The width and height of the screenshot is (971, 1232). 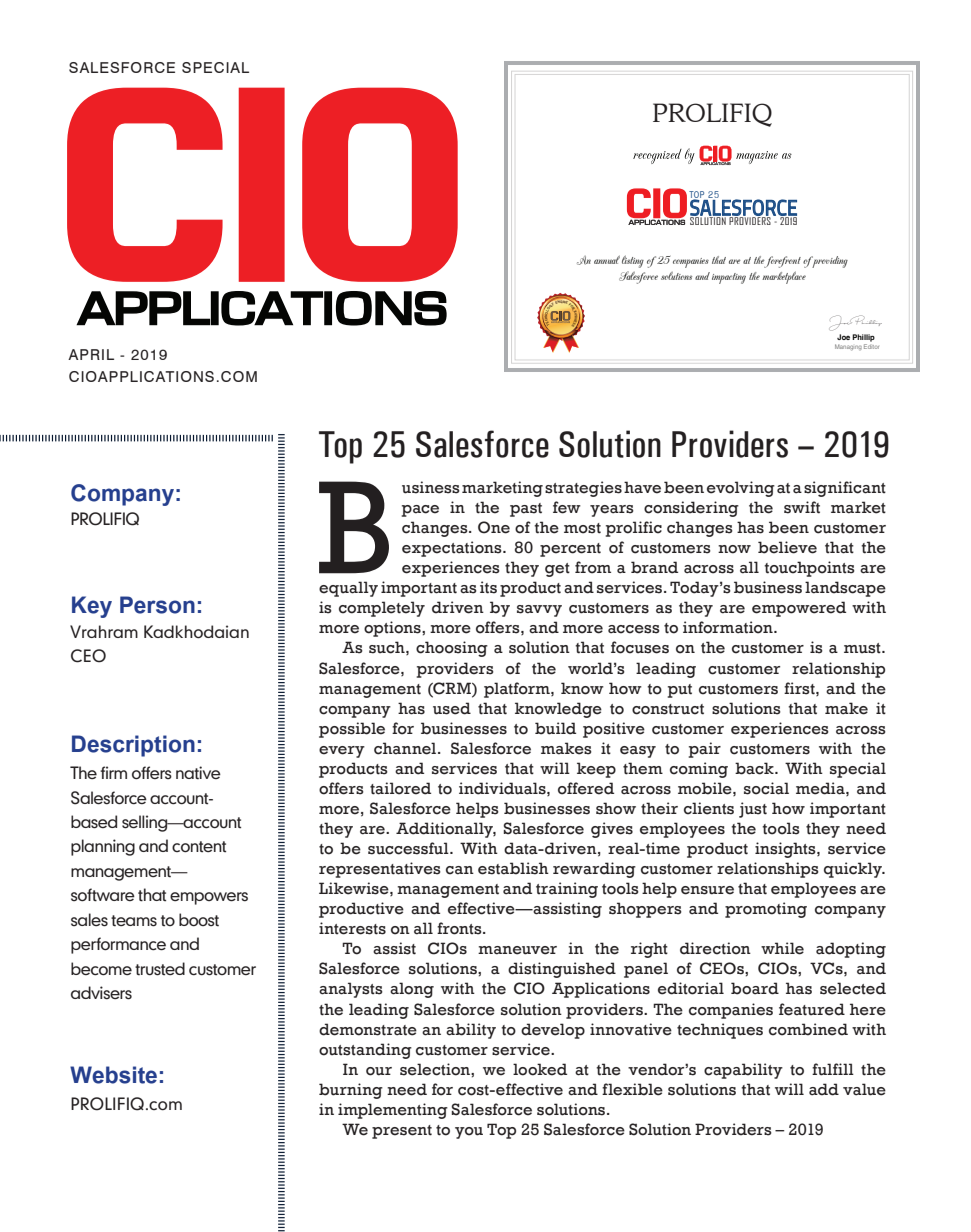 What do you see at coordinates (91, 354) in the screenshot?
I see `APRIL` at bounding box center [91, 354].
